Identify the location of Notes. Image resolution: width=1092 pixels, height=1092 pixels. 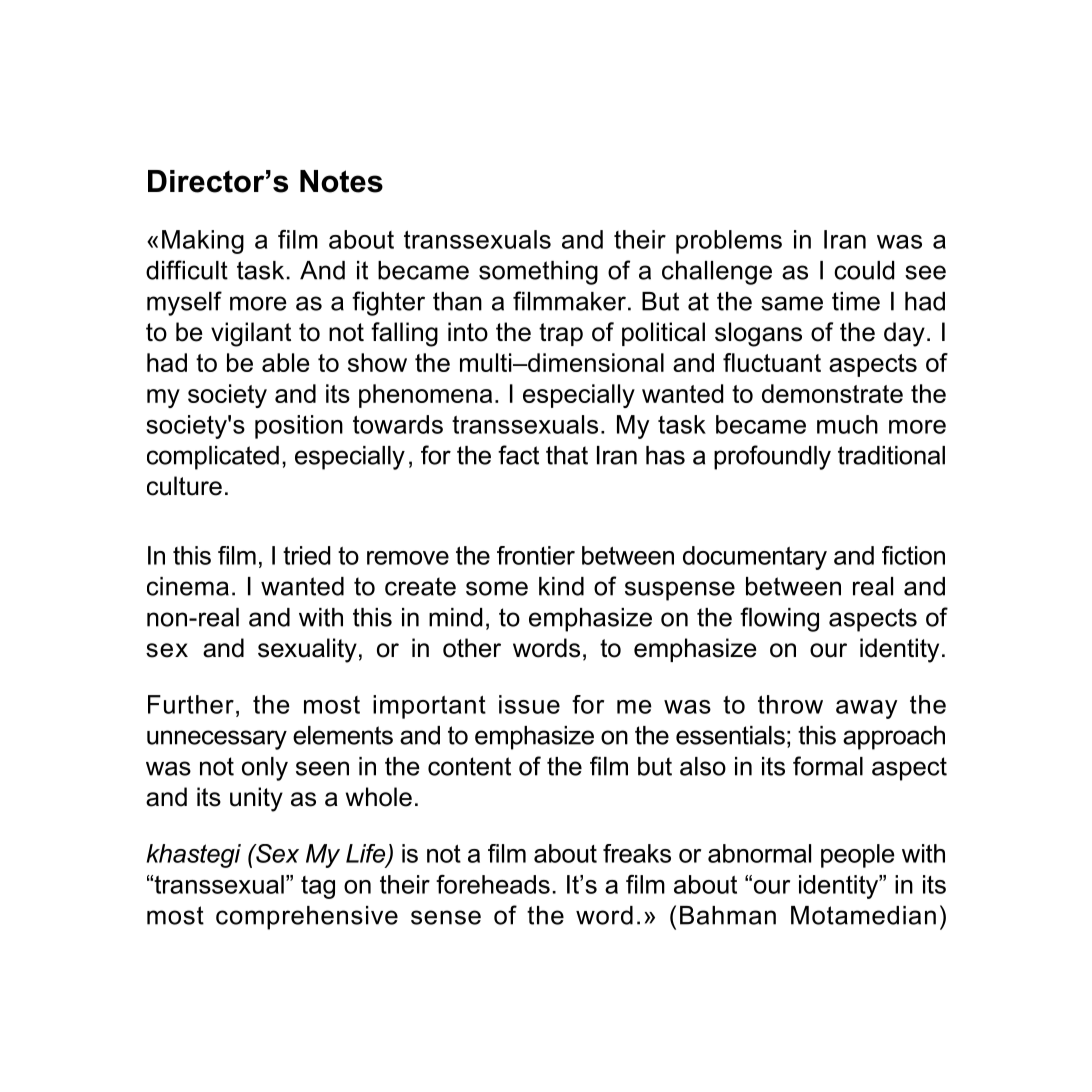
(341, 181).
